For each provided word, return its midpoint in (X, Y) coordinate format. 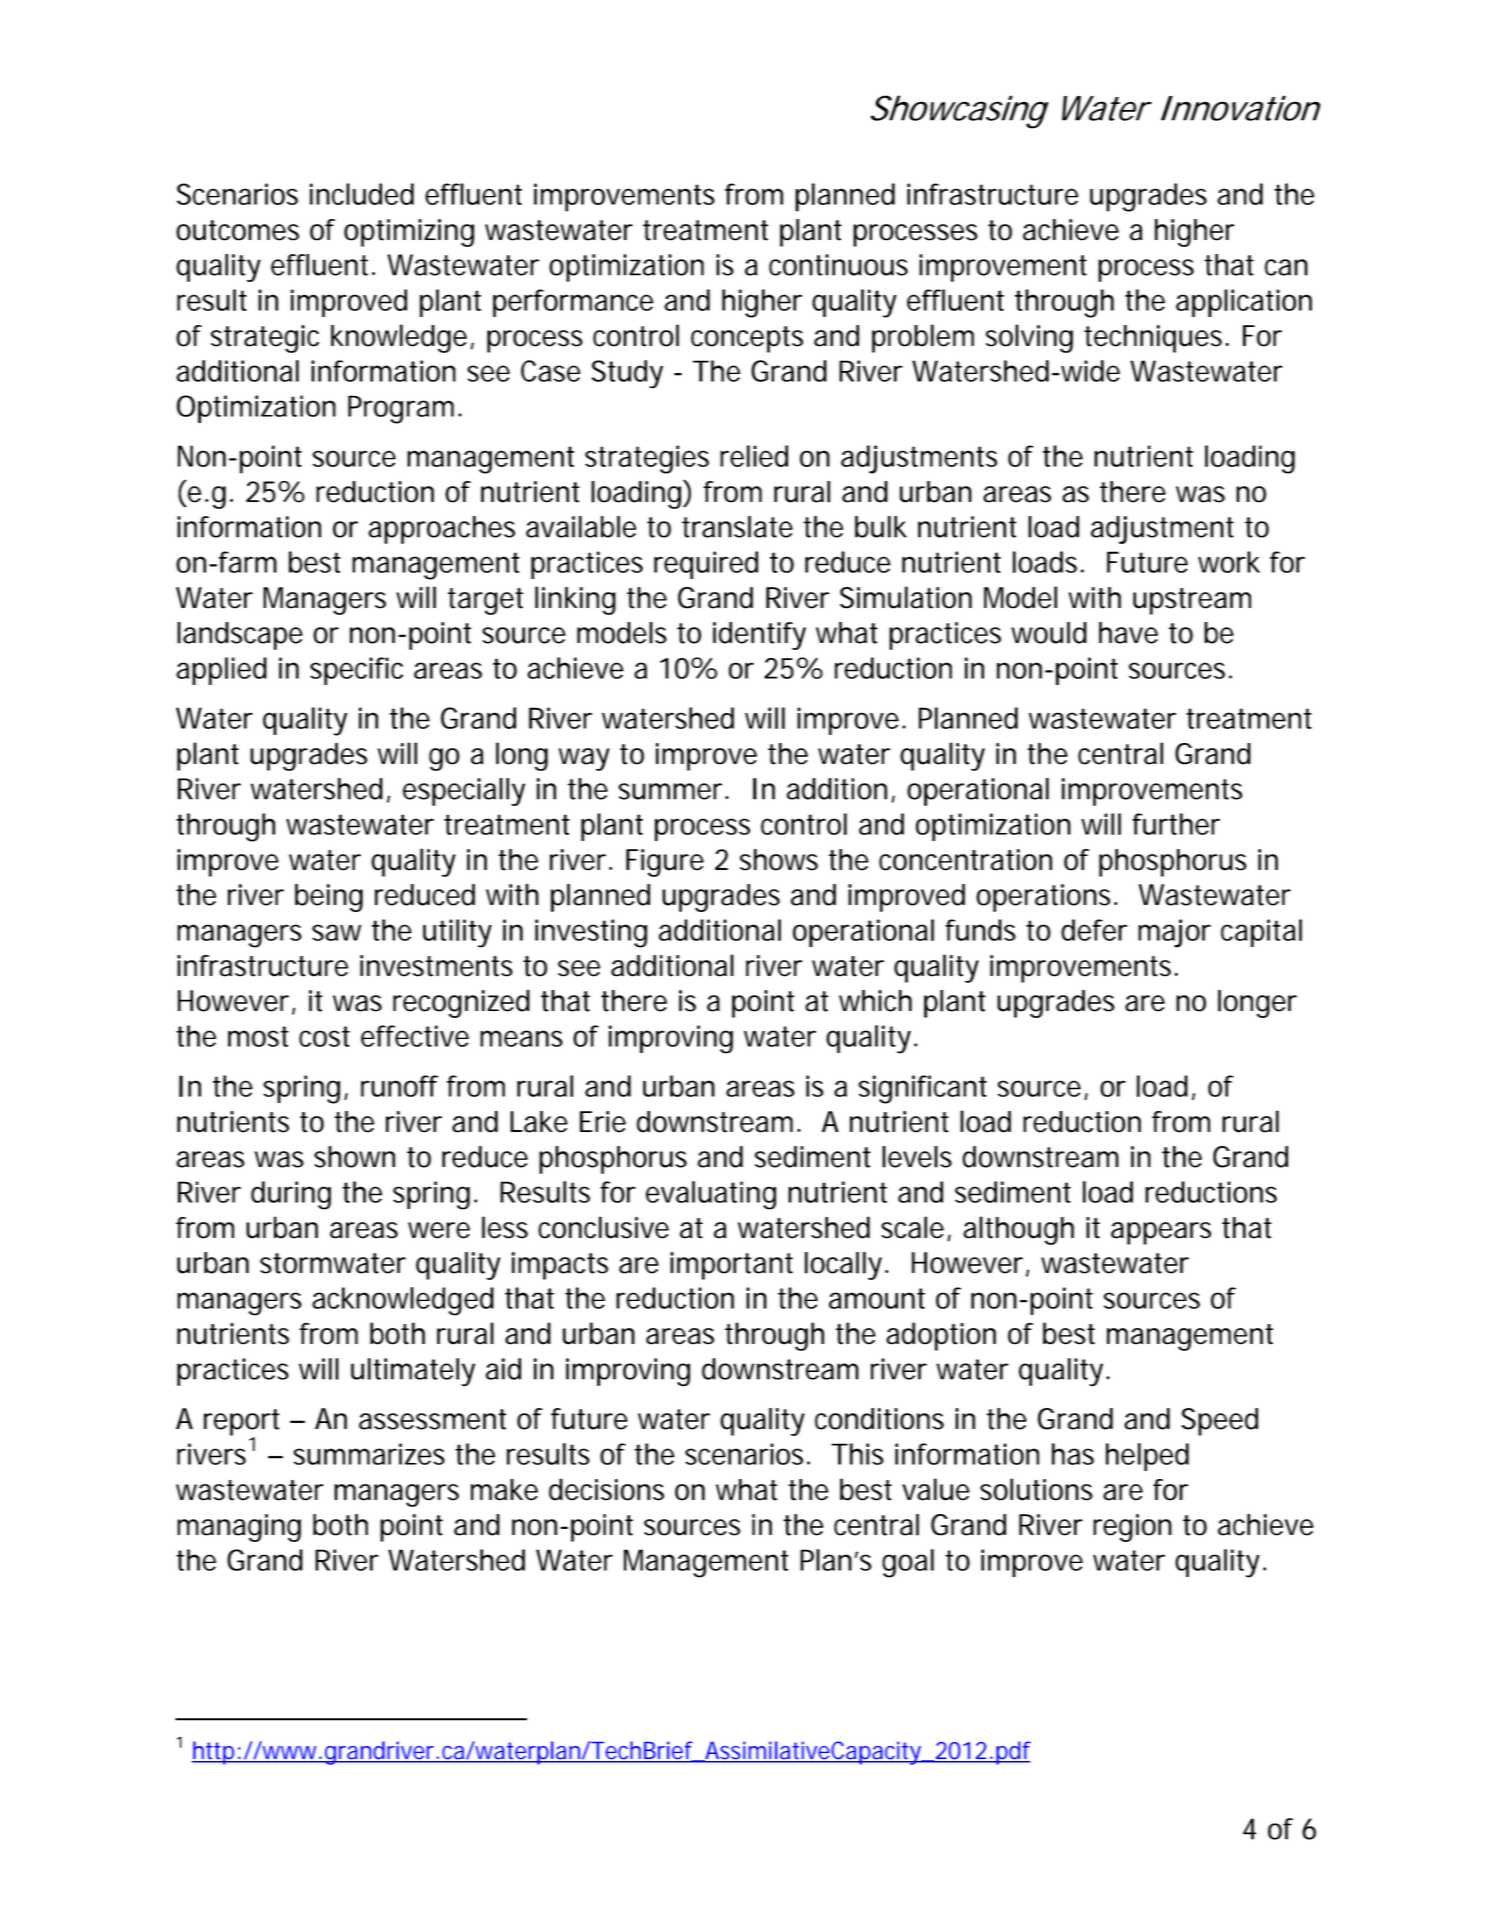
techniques (1153, 339)
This (857, 1454)
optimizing (409, 233)
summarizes (369, 1454)
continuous (838, 265)
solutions (1036, 1489)
